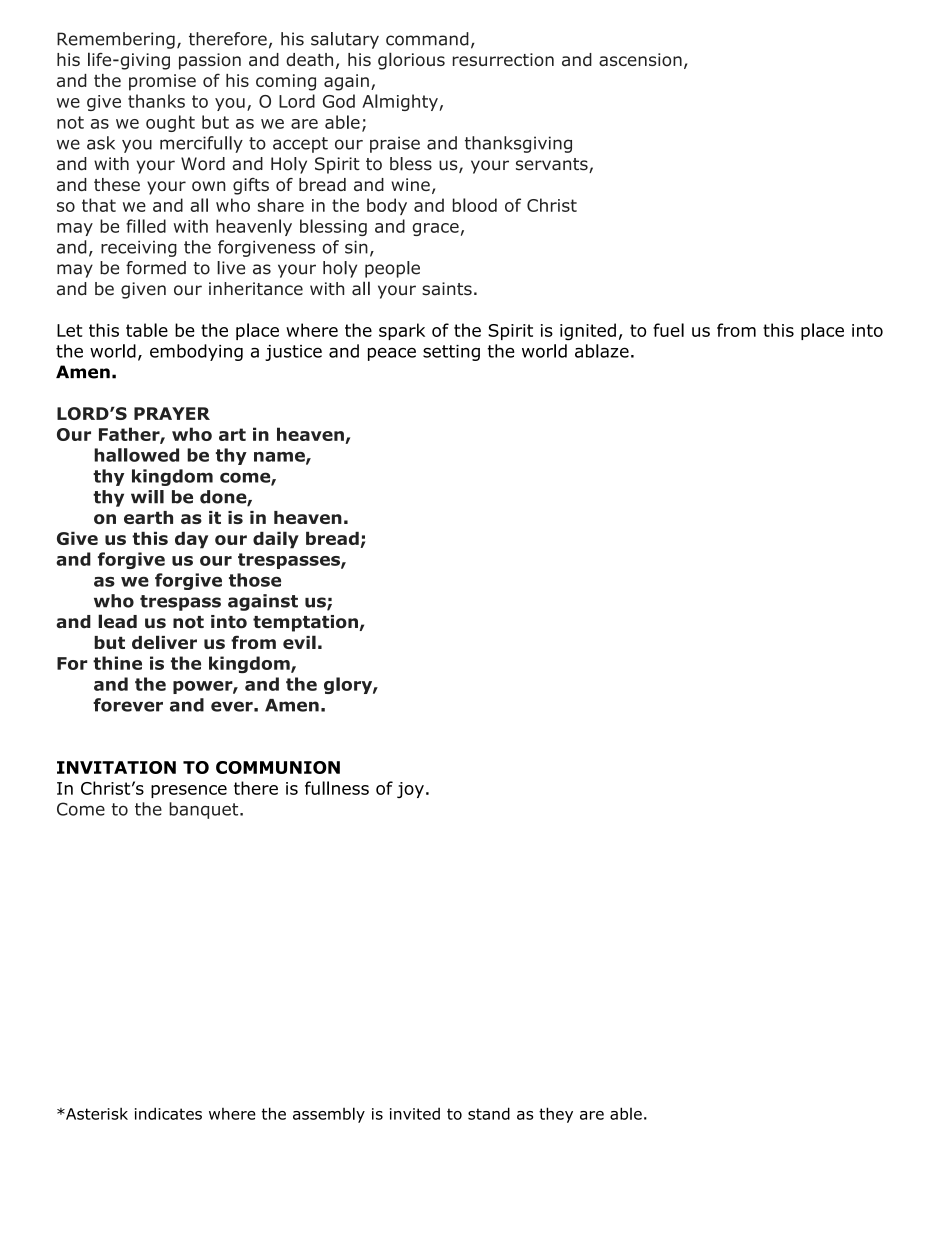 The height and width of the document is (1233, 952). Describe the element at coordinates (345, 40) in the document. I see `salutary` at that location.
